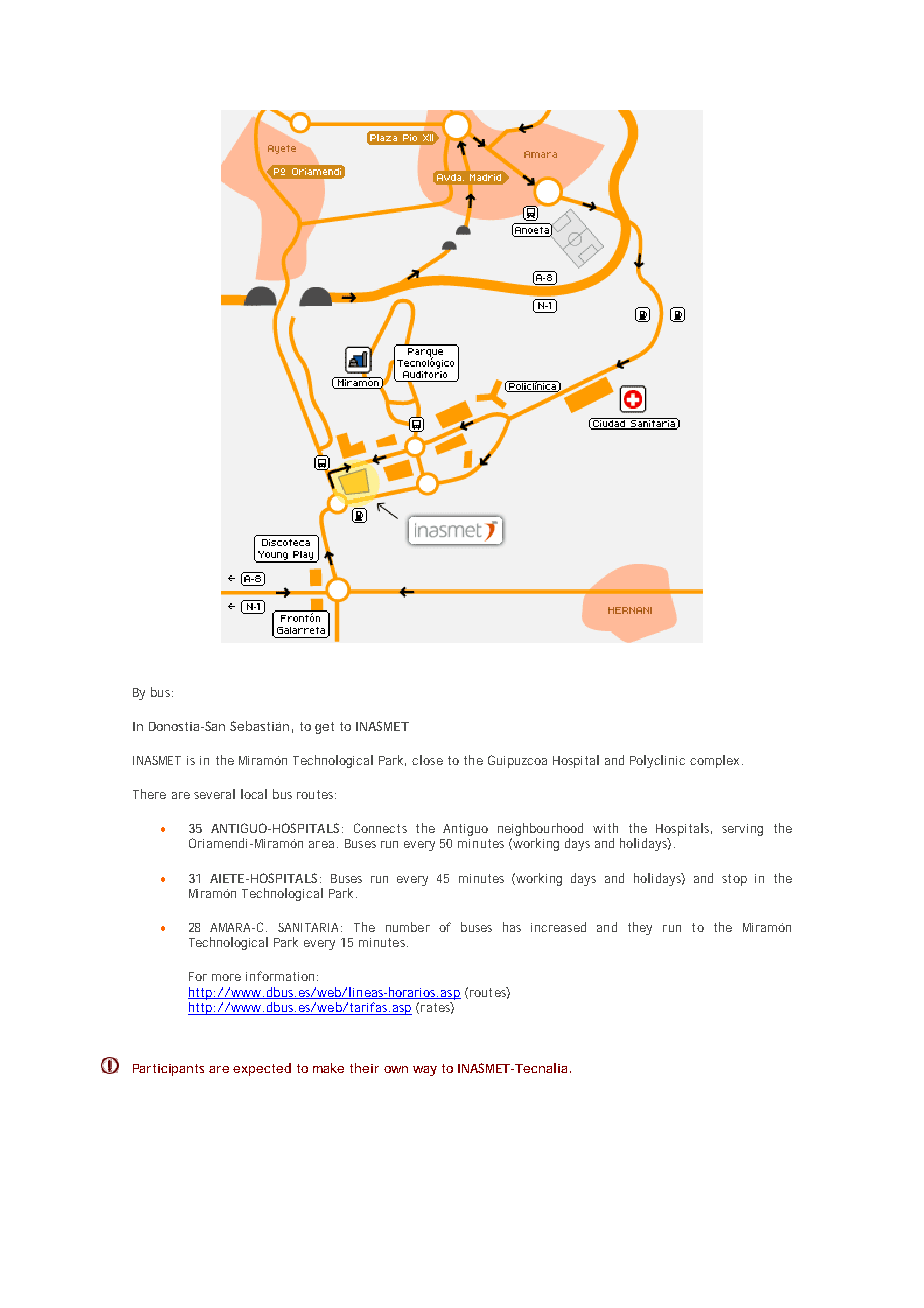  What do you see at coordinates (716, 761) in the screenshot?
I see `complex` at bounding box center [716, 761].
